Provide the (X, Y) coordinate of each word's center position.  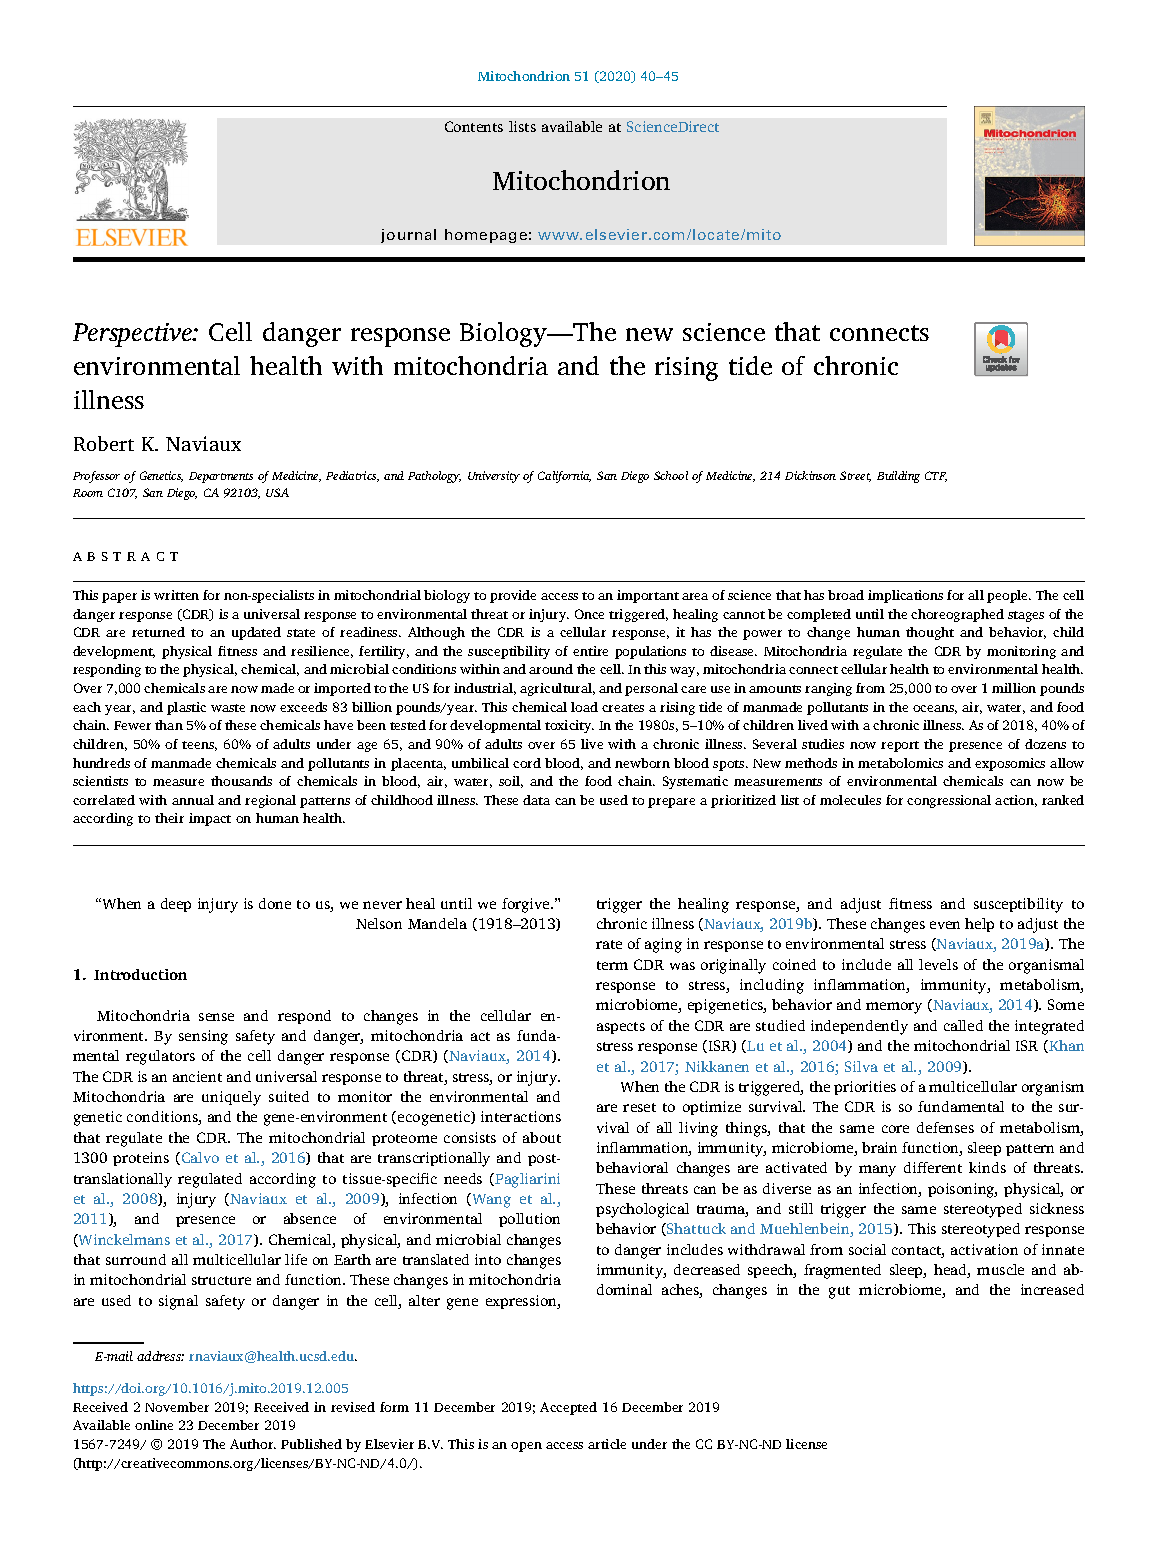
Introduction (140, 974)
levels (938, 964)
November (177, 1407)
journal (408, 236)
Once (589, 614)
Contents (474, 126)
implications (905, 596)
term (612, 965)
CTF (936, 476)
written (176, 595)
